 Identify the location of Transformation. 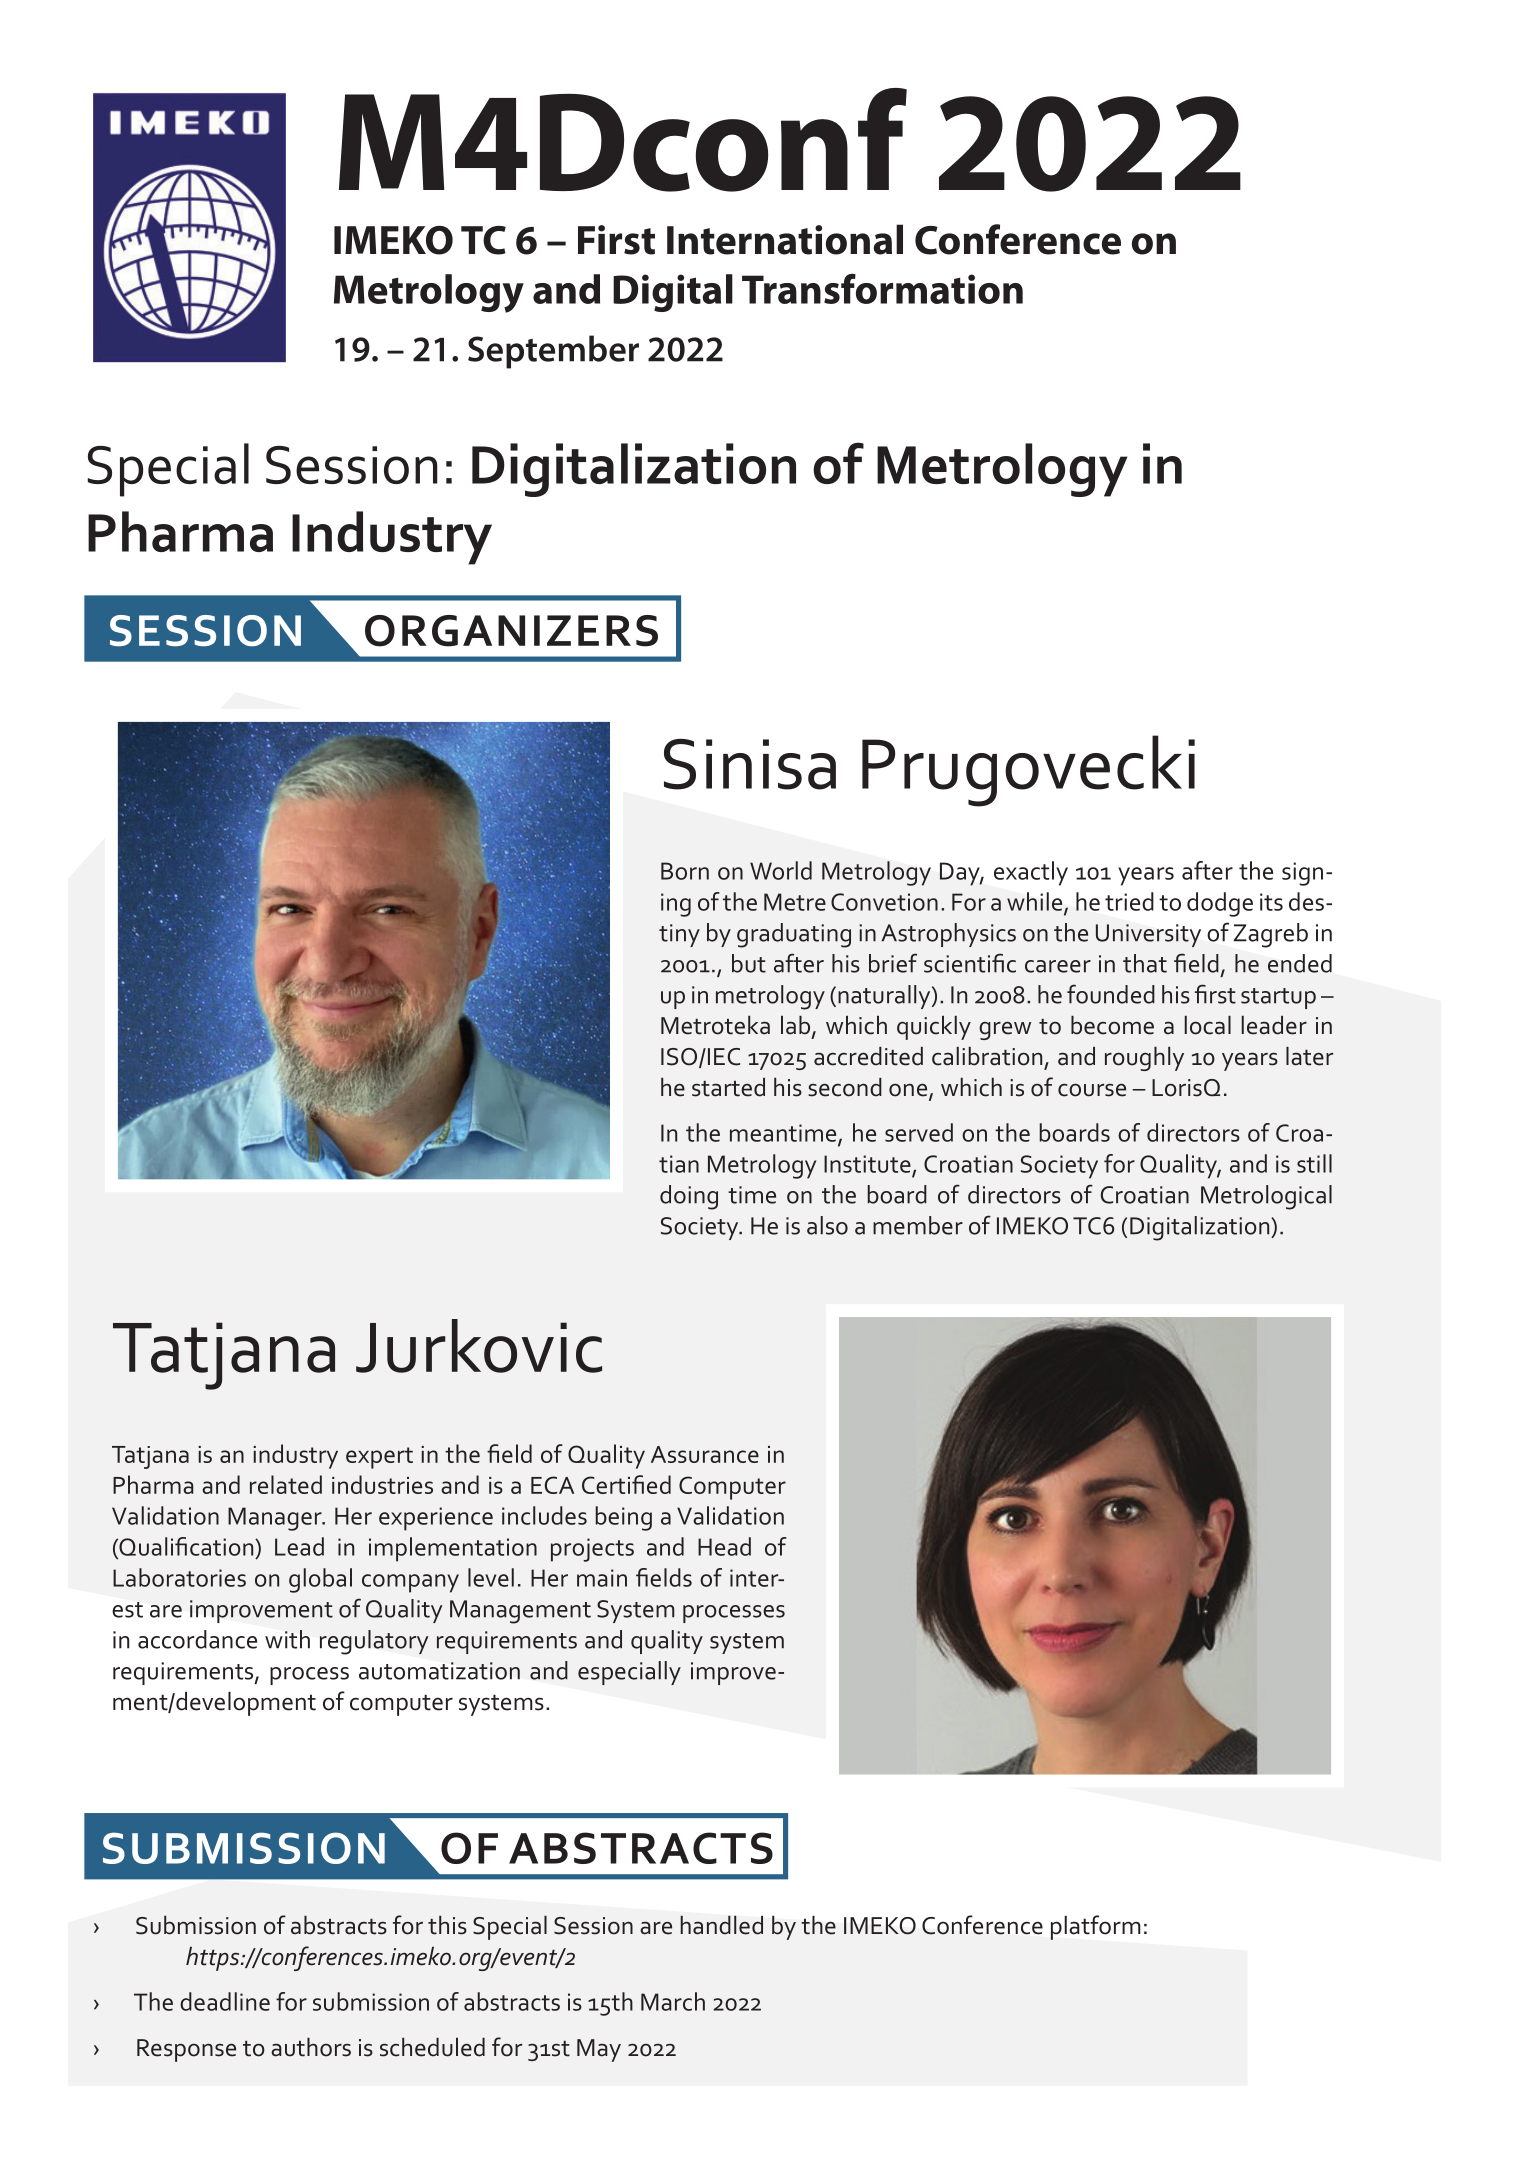
(882, 289).
